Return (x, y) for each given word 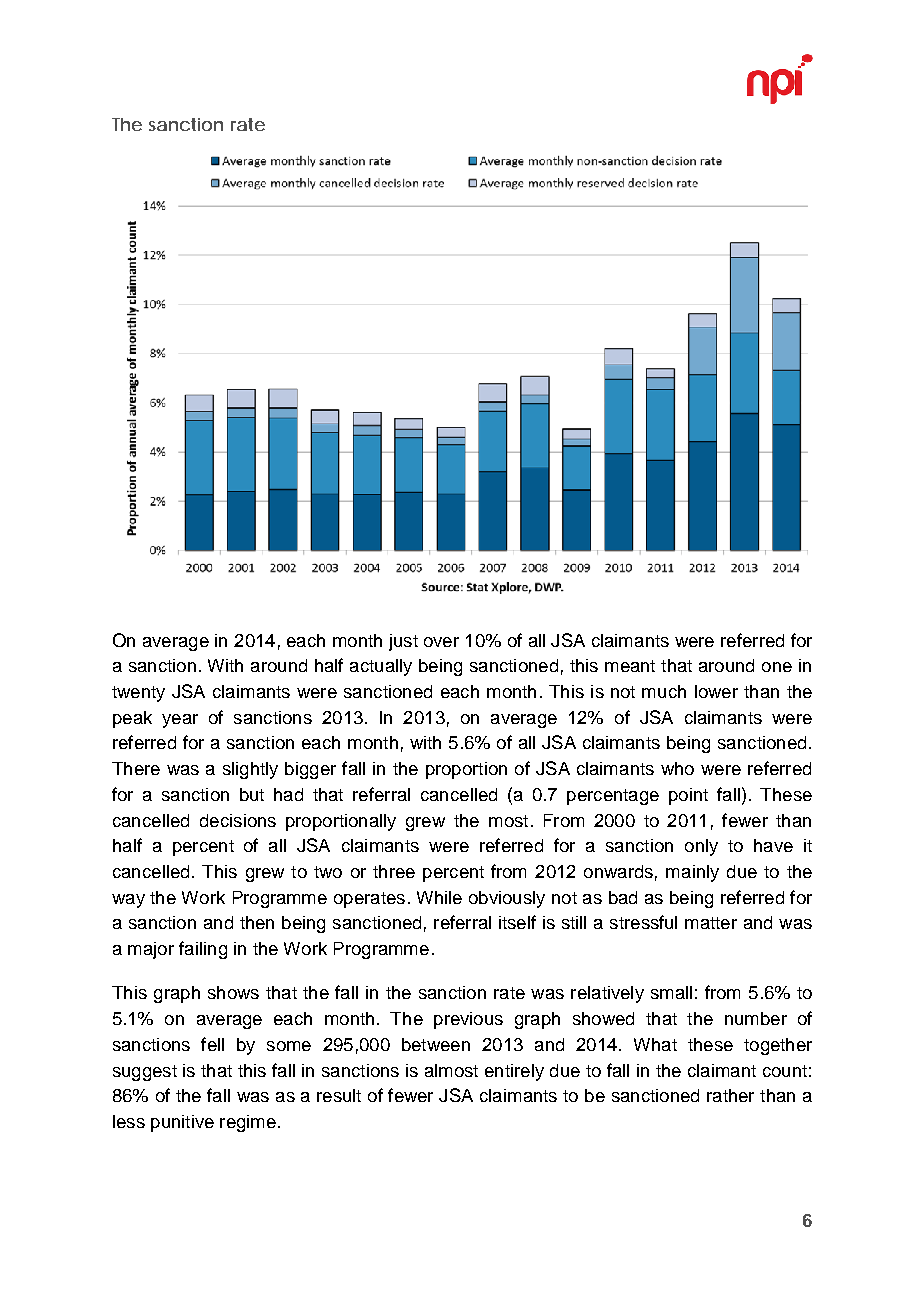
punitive (182, 1123)
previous (468, 1020)
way (128, 901)
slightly (250, 770)
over (441, 642)
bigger (310, 770)
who (677, 768)
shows (233, 992)
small (671, 992)
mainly (692, 873)
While (439, 897)
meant (630, 666)
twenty (138, 694)
